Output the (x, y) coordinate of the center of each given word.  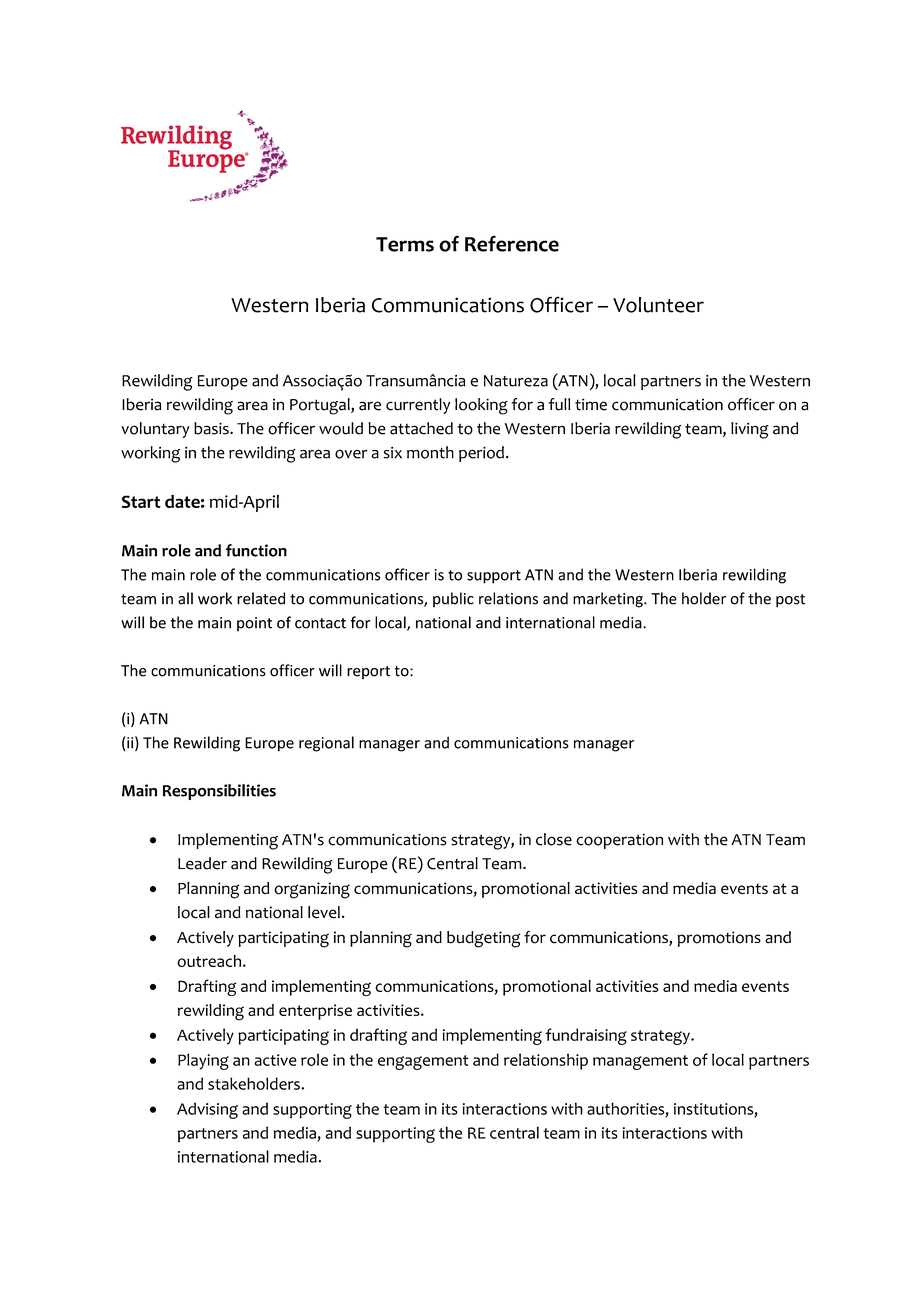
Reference (512, 244)
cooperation (619, 841)
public (453, 599)
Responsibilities (219, 792)
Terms (405, 244)
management (640, 1062)
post (790, 601)
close (554, 839)
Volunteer (658, 305)
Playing (203, 1061)
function (256, 550)
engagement (423, 1062)
